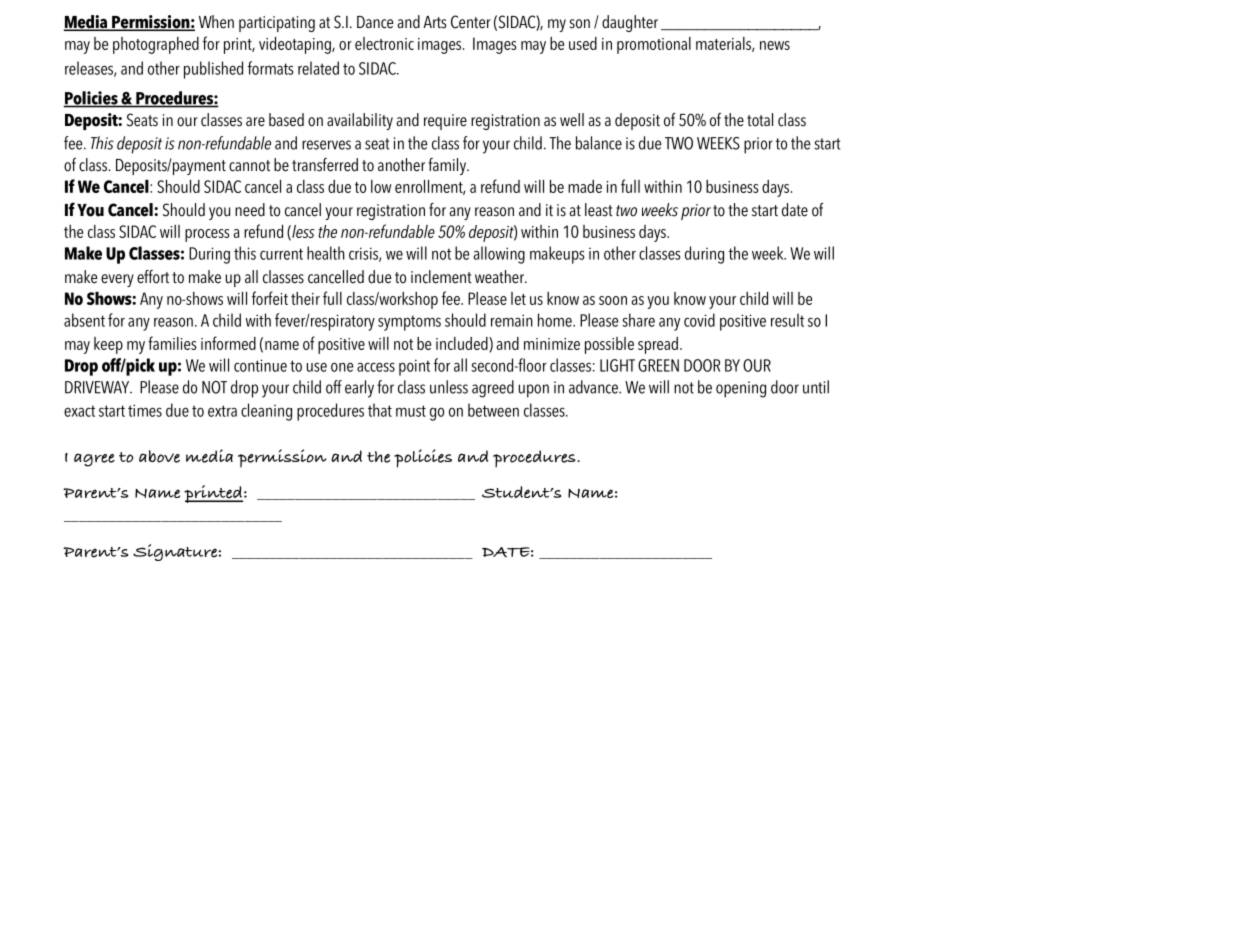 The image size is (1233, 952). What do you see at coordinates (741, 389) in the page?
I see `opening` at bounding box center [741, 389].
